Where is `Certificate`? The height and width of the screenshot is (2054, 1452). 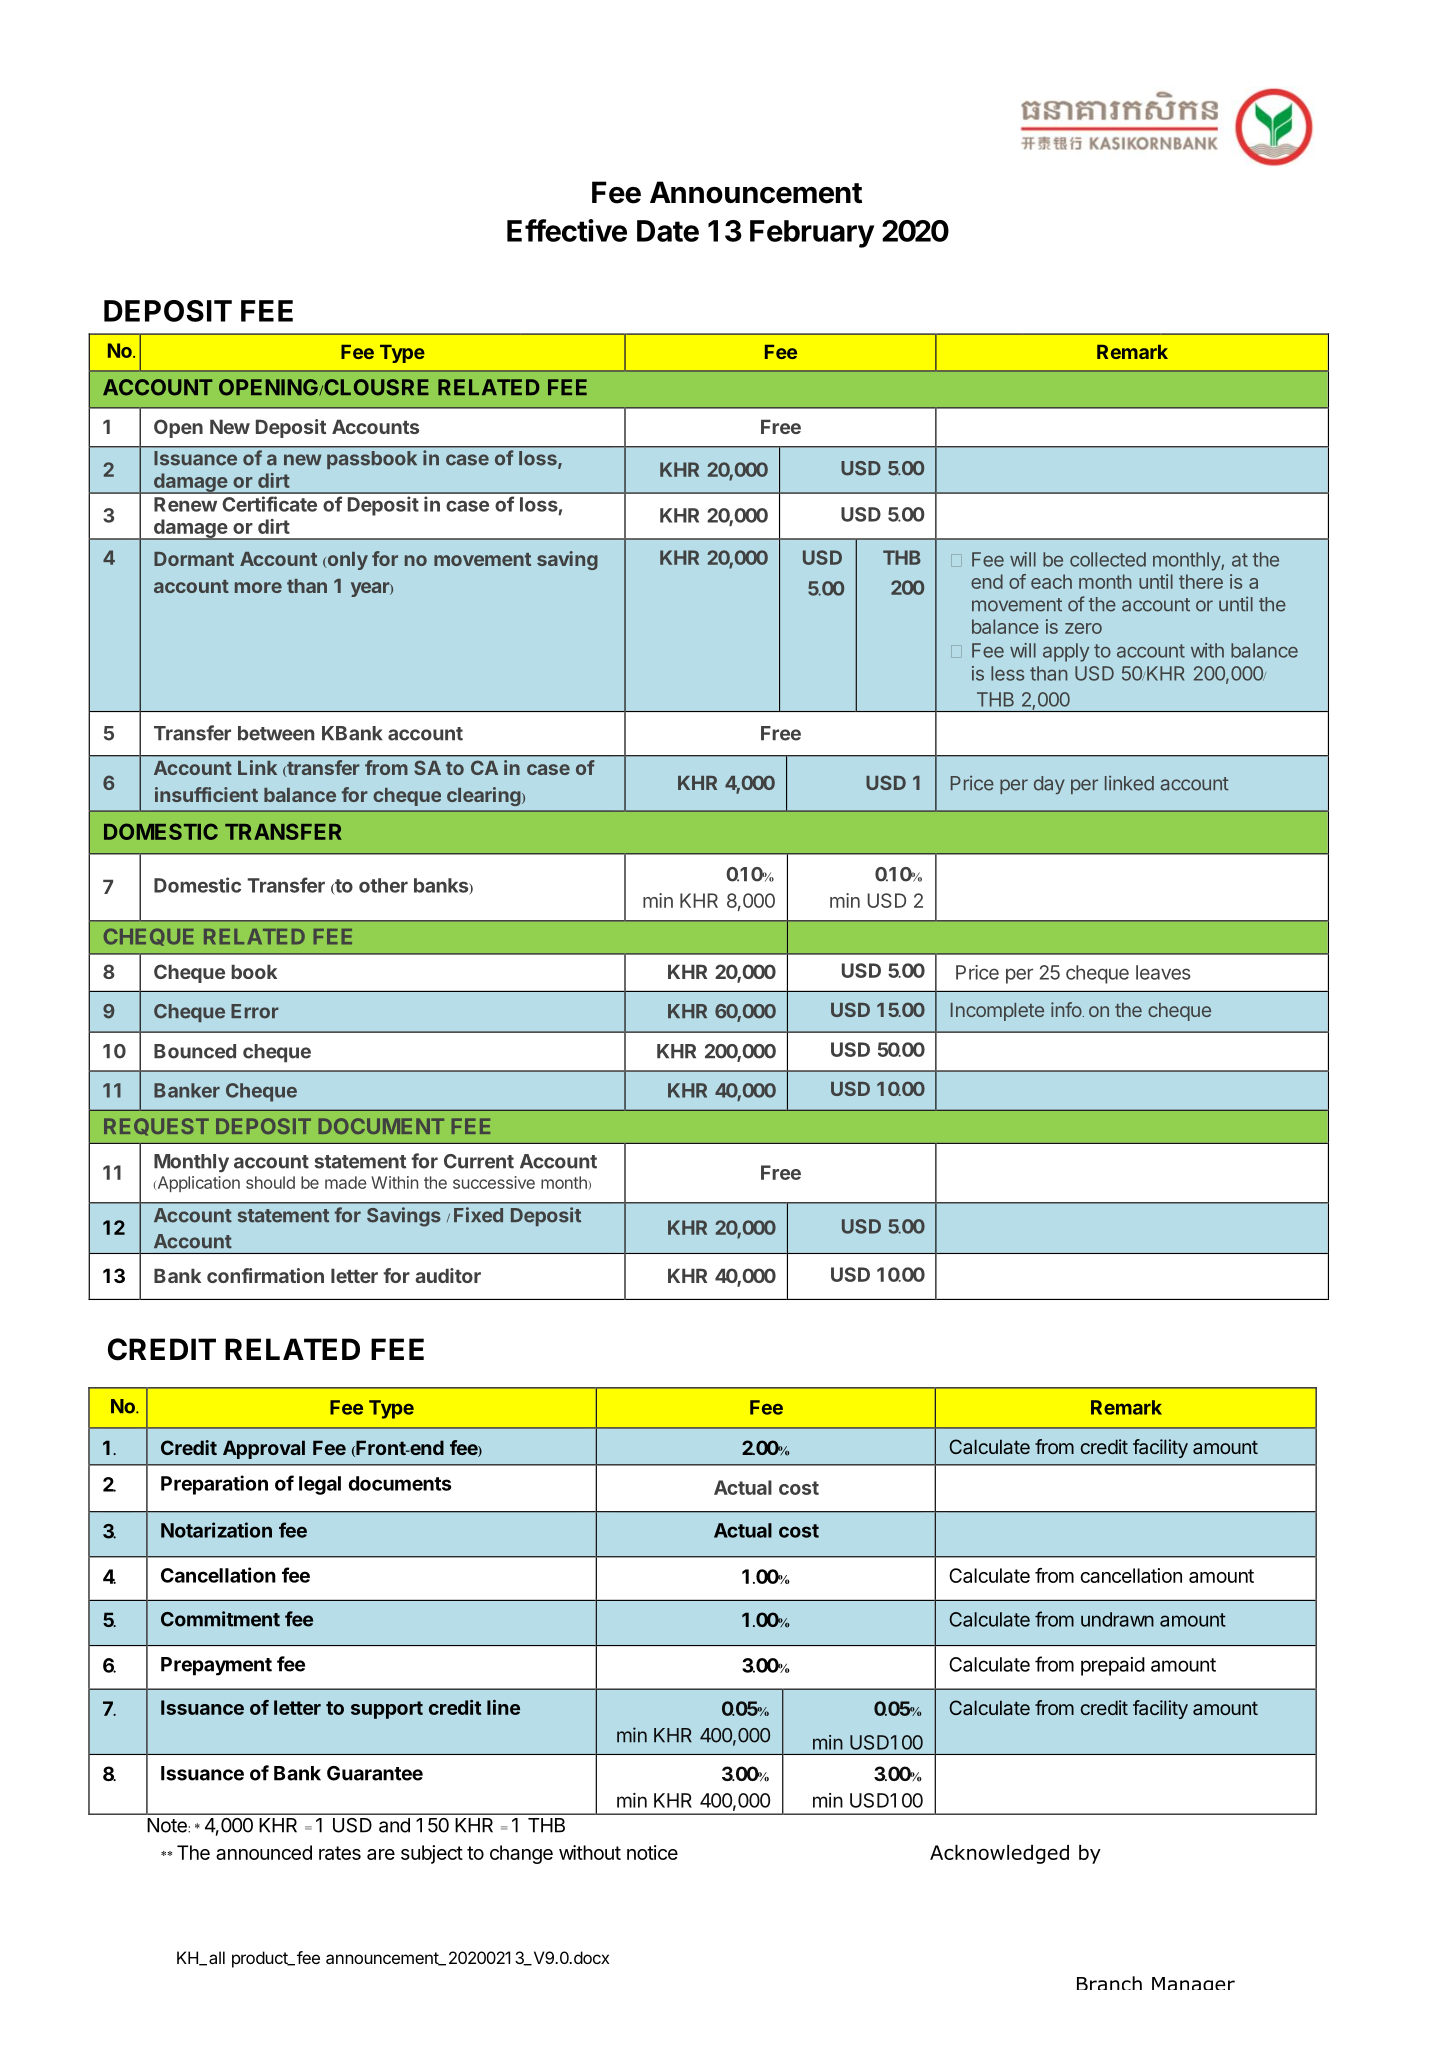 Certificate is located at coordinates (269, 504).
